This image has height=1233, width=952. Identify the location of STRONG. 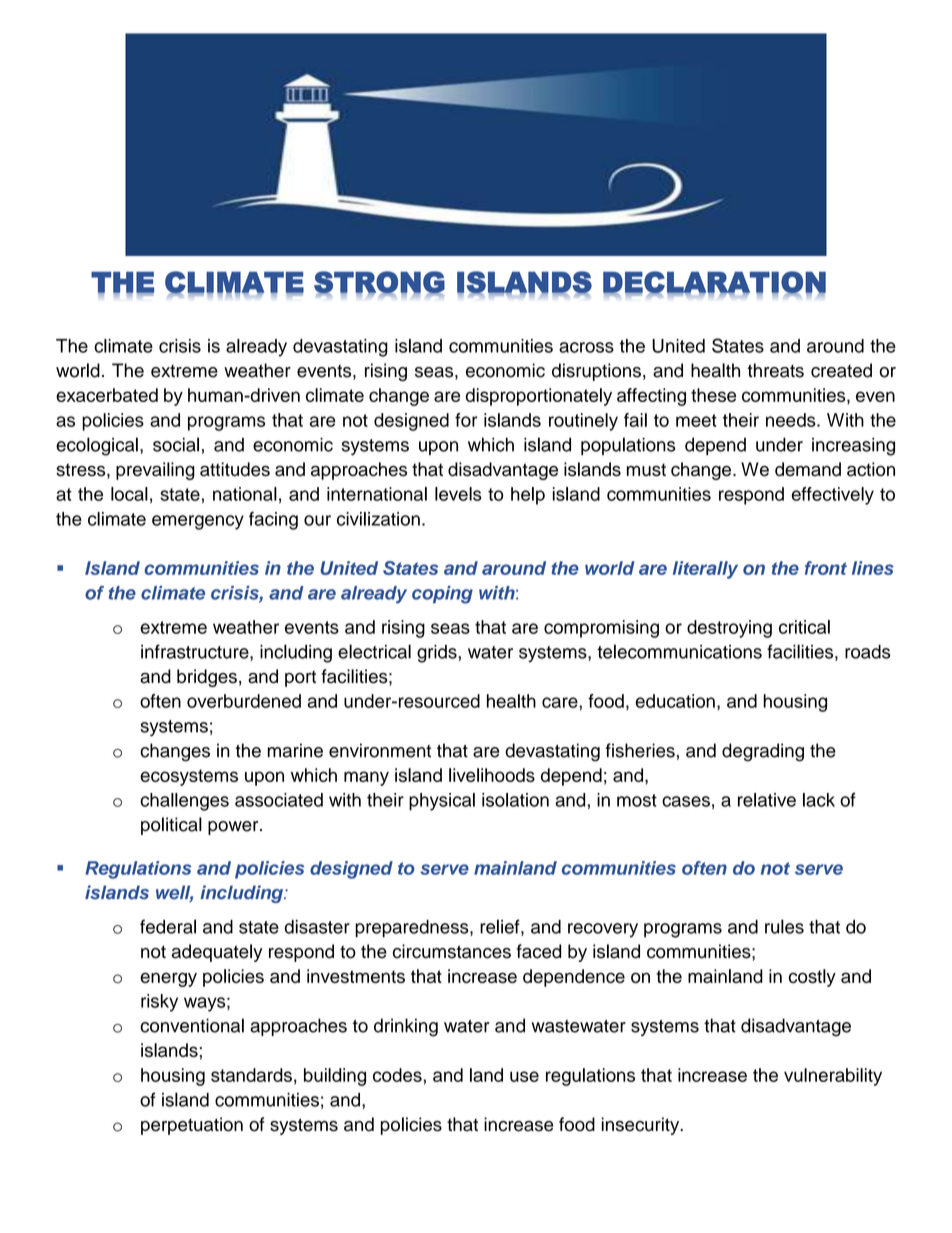
(379, 283).
